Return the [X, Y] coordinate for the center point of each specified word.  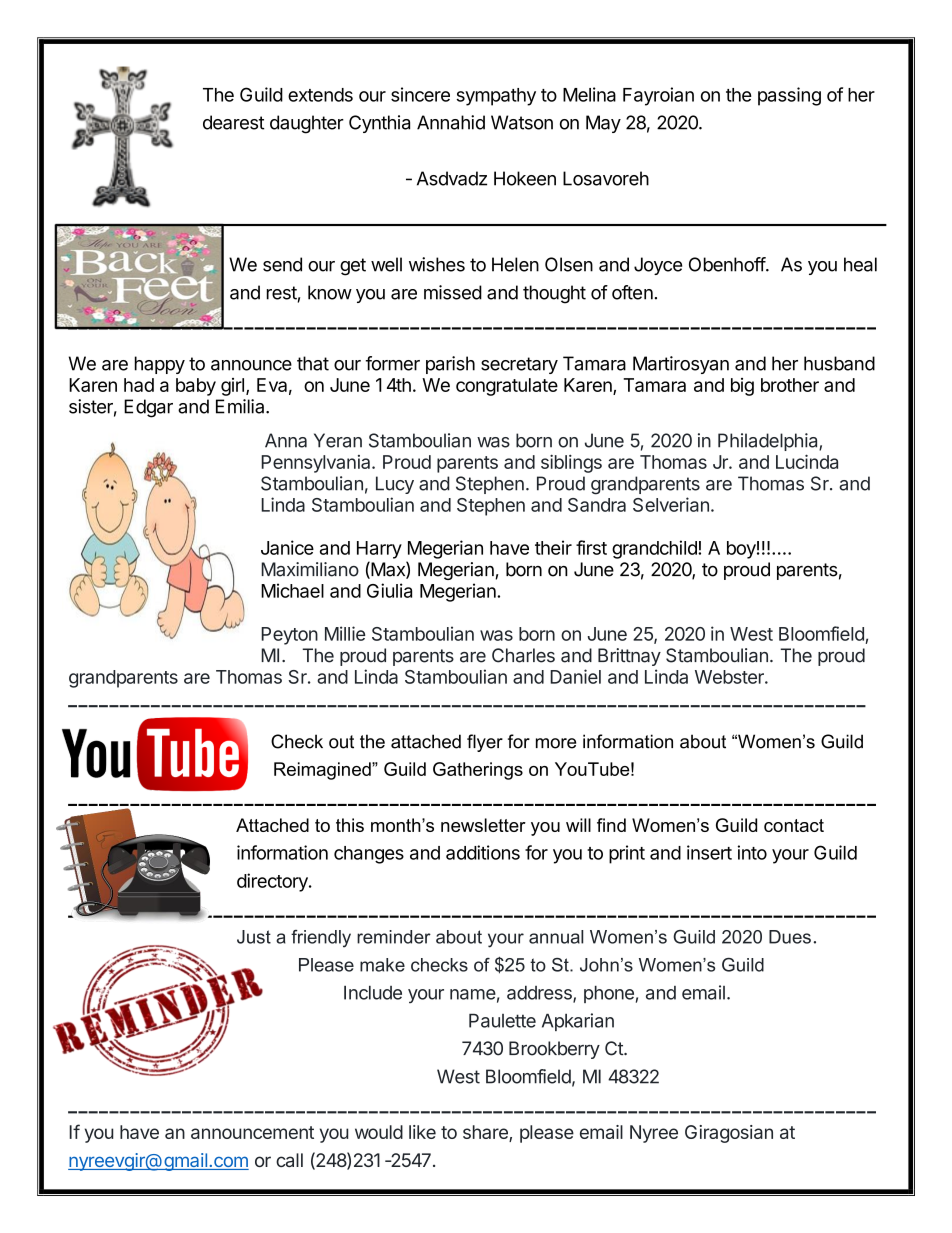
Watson [522, 122]
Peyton [289, 636]
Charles [523, 655]
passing [789, 96]
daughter [307, 124]
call [289, 1160]
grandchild [655, 549]
